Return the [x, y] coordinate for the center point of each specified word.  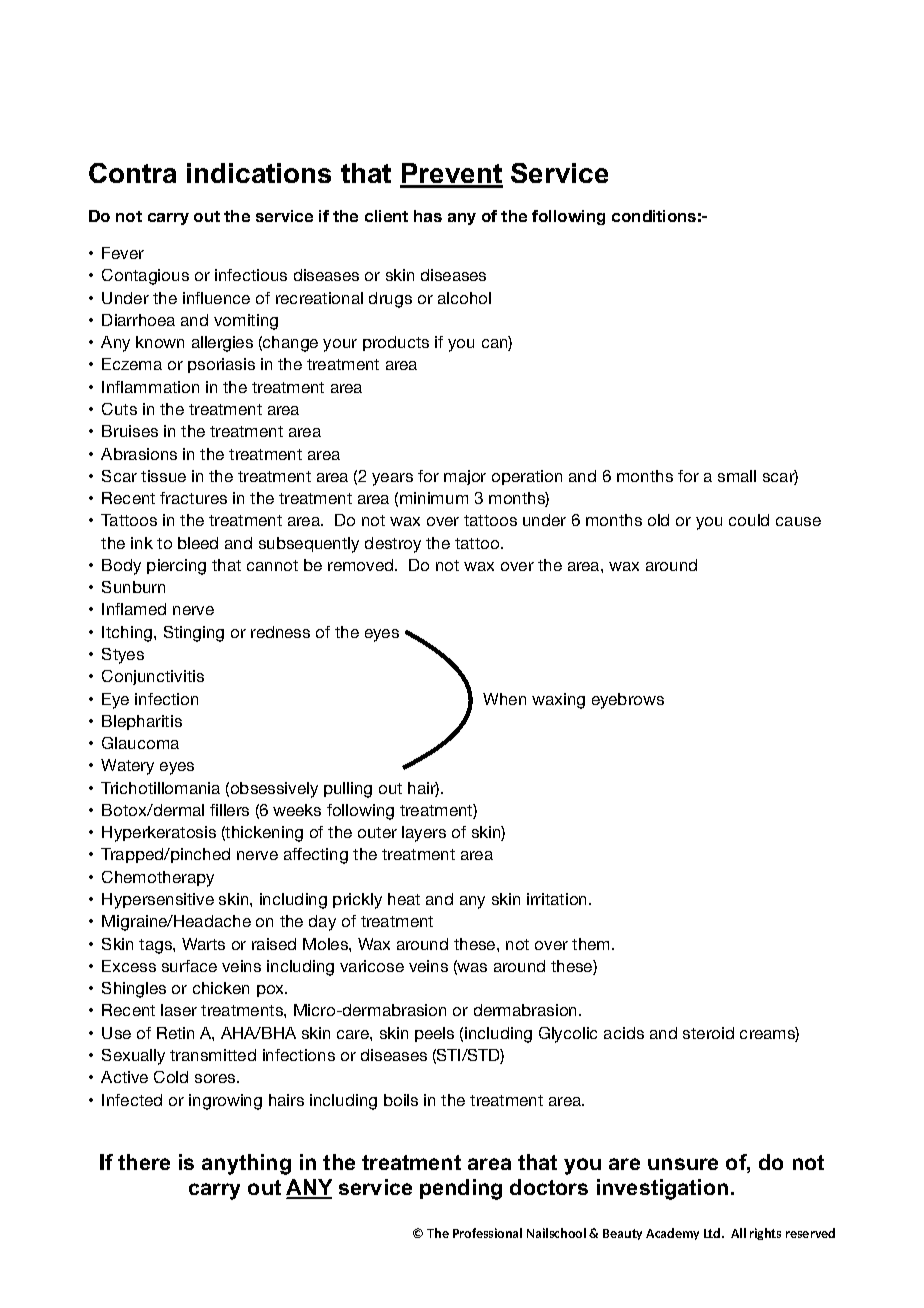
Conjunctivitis [153, 677]
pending [461, 1189]
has [428, 216]
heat [404, 899]
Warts [203, 944]
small [737, 476]
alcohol [464, 298]
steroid [708, 1033]
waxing [558, 701]
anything [246, 1164]
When [504, 699]
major [465, 477]
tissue [163, 476]
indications [259, 173]
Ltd [713, 1233]
